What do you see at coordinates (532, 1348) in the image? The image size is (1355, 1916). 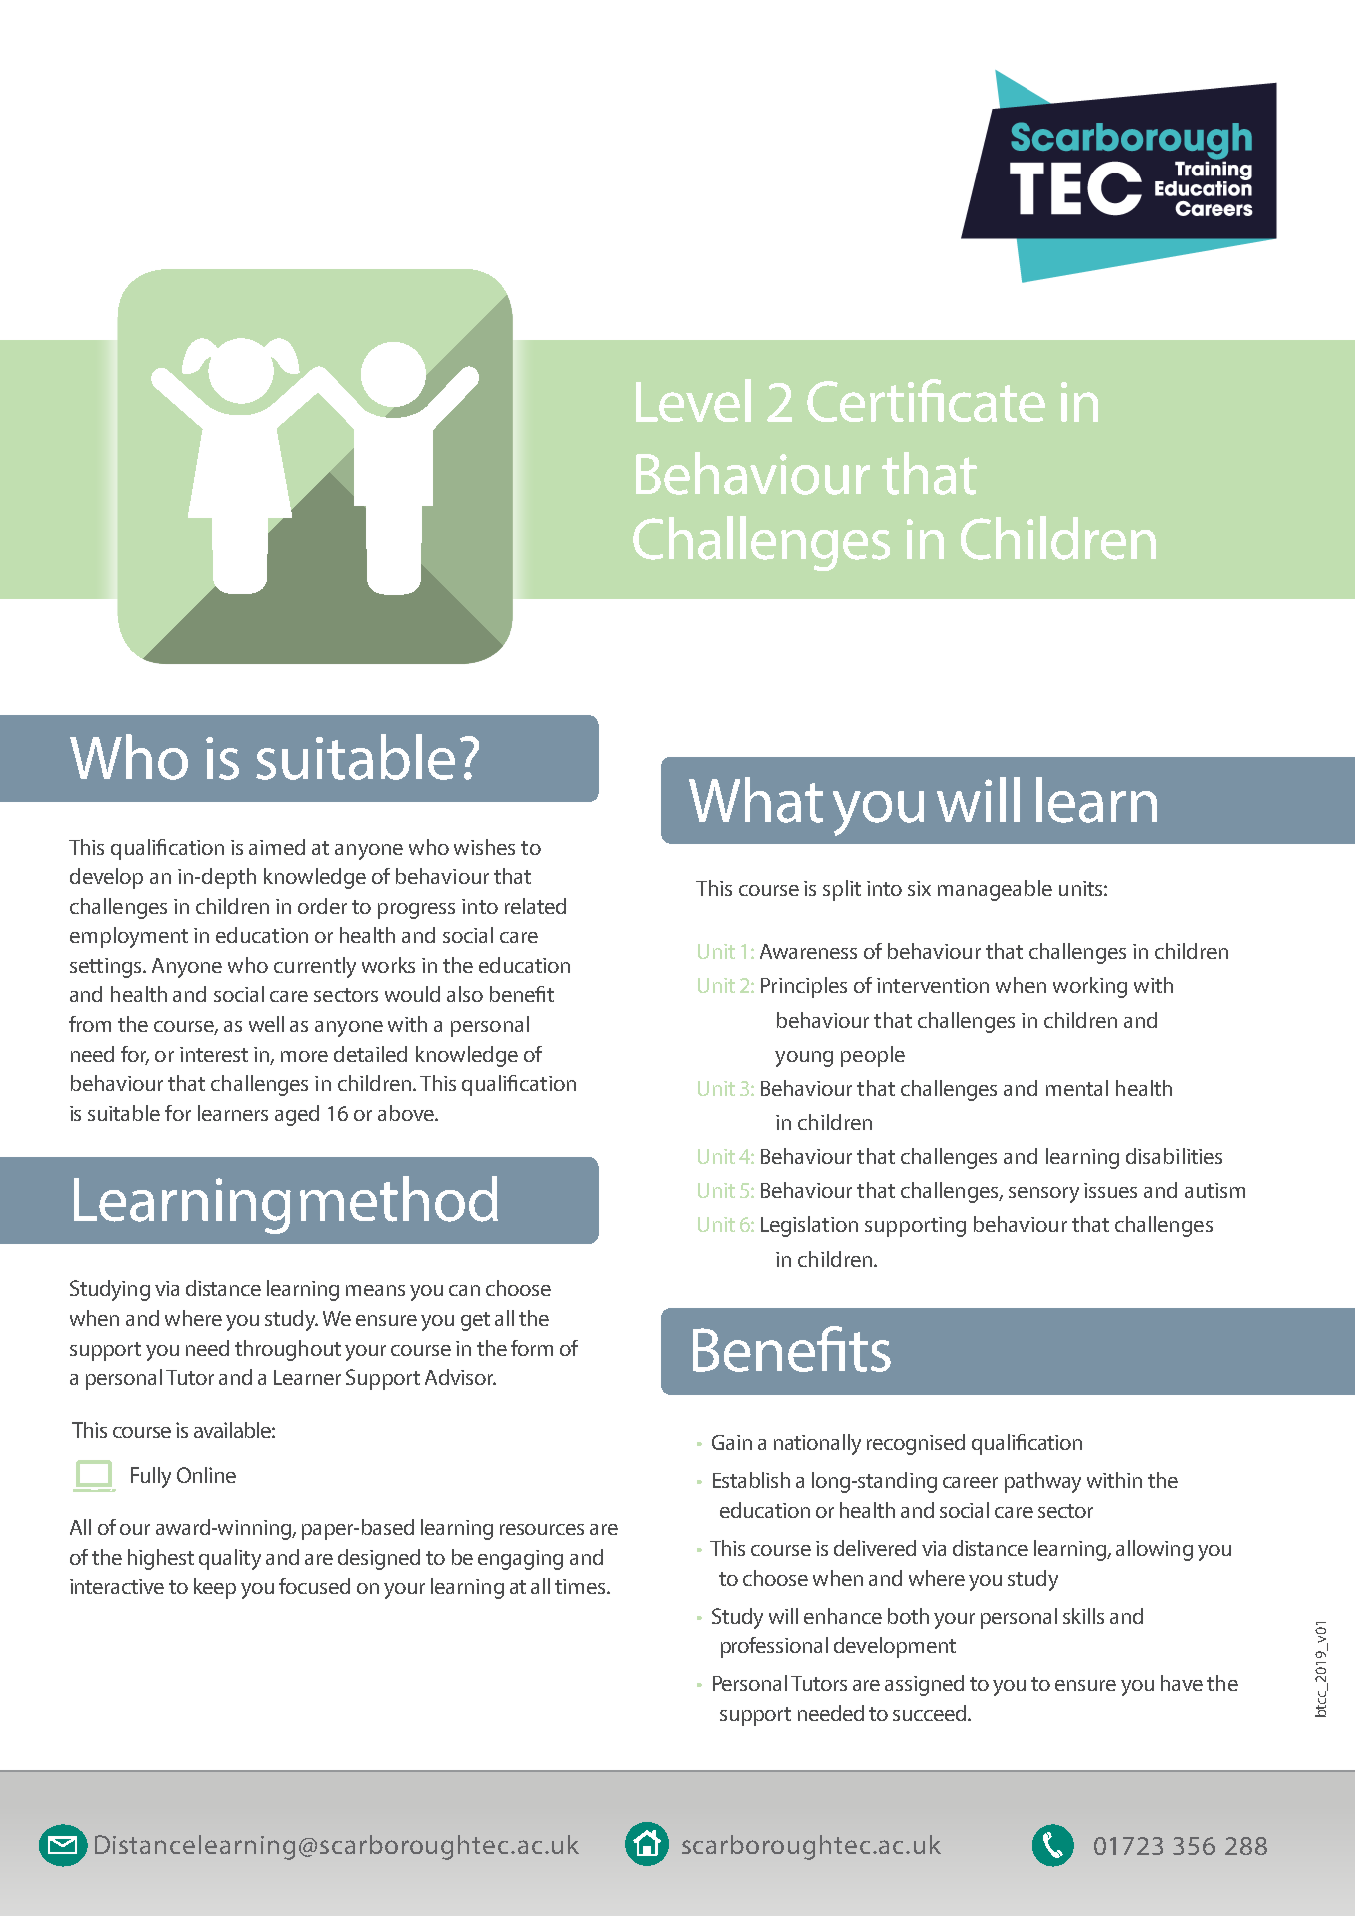 I see `form` at bounding box center [532, 1348].
